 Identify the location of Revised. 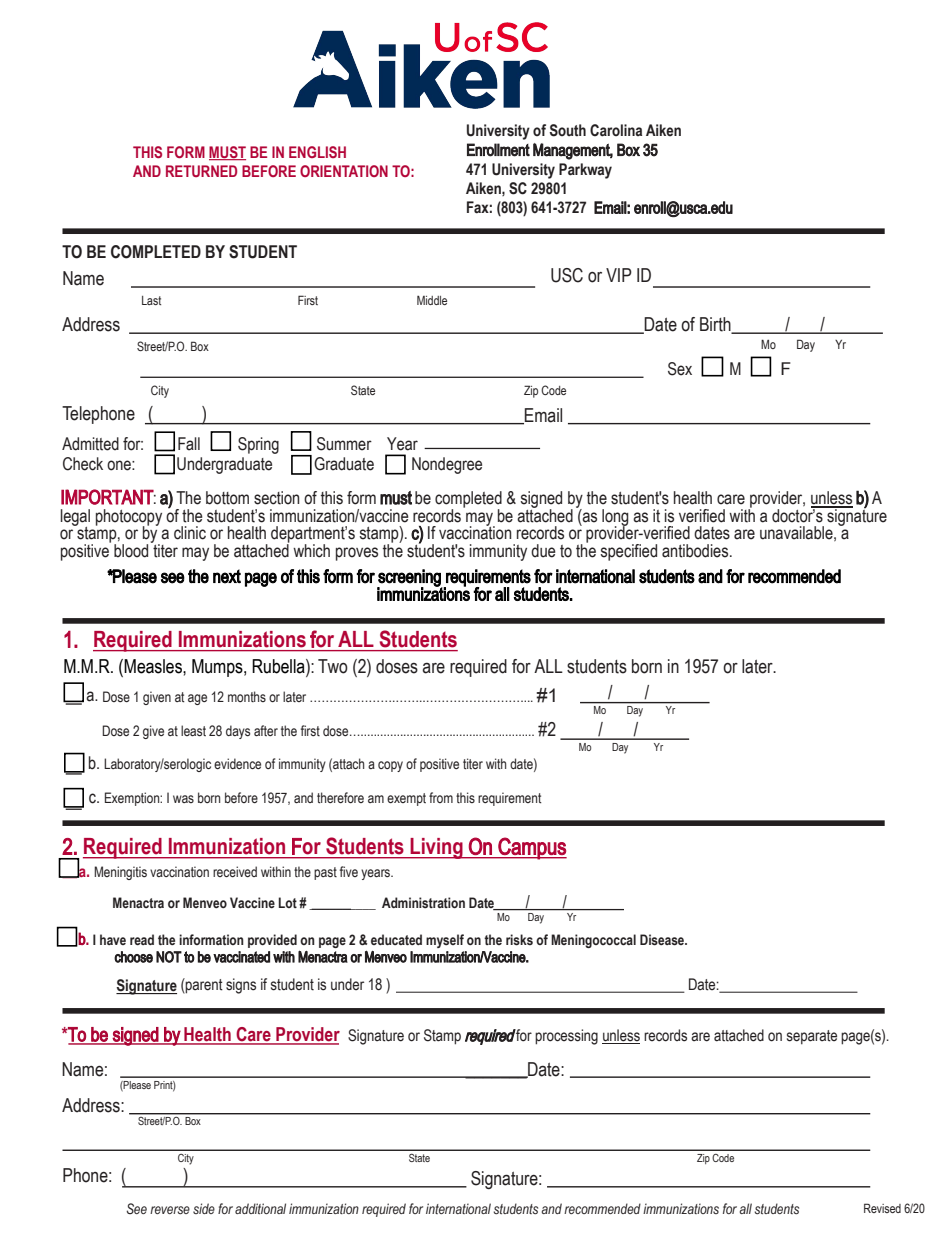
(882, 1208).
